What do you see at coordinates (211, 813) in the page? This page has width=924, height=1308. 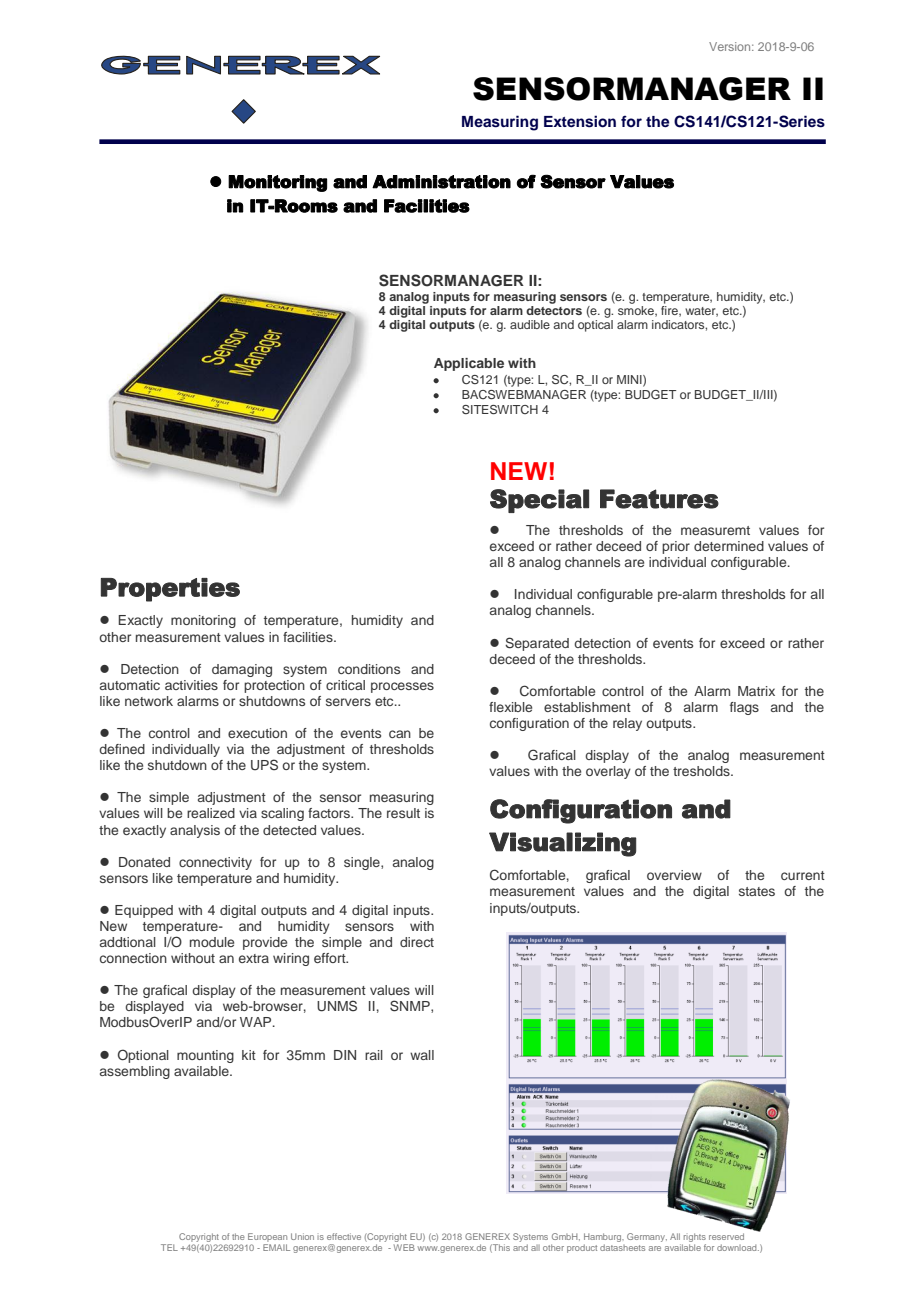 I see `realized` at bounding box center [211, 813].
